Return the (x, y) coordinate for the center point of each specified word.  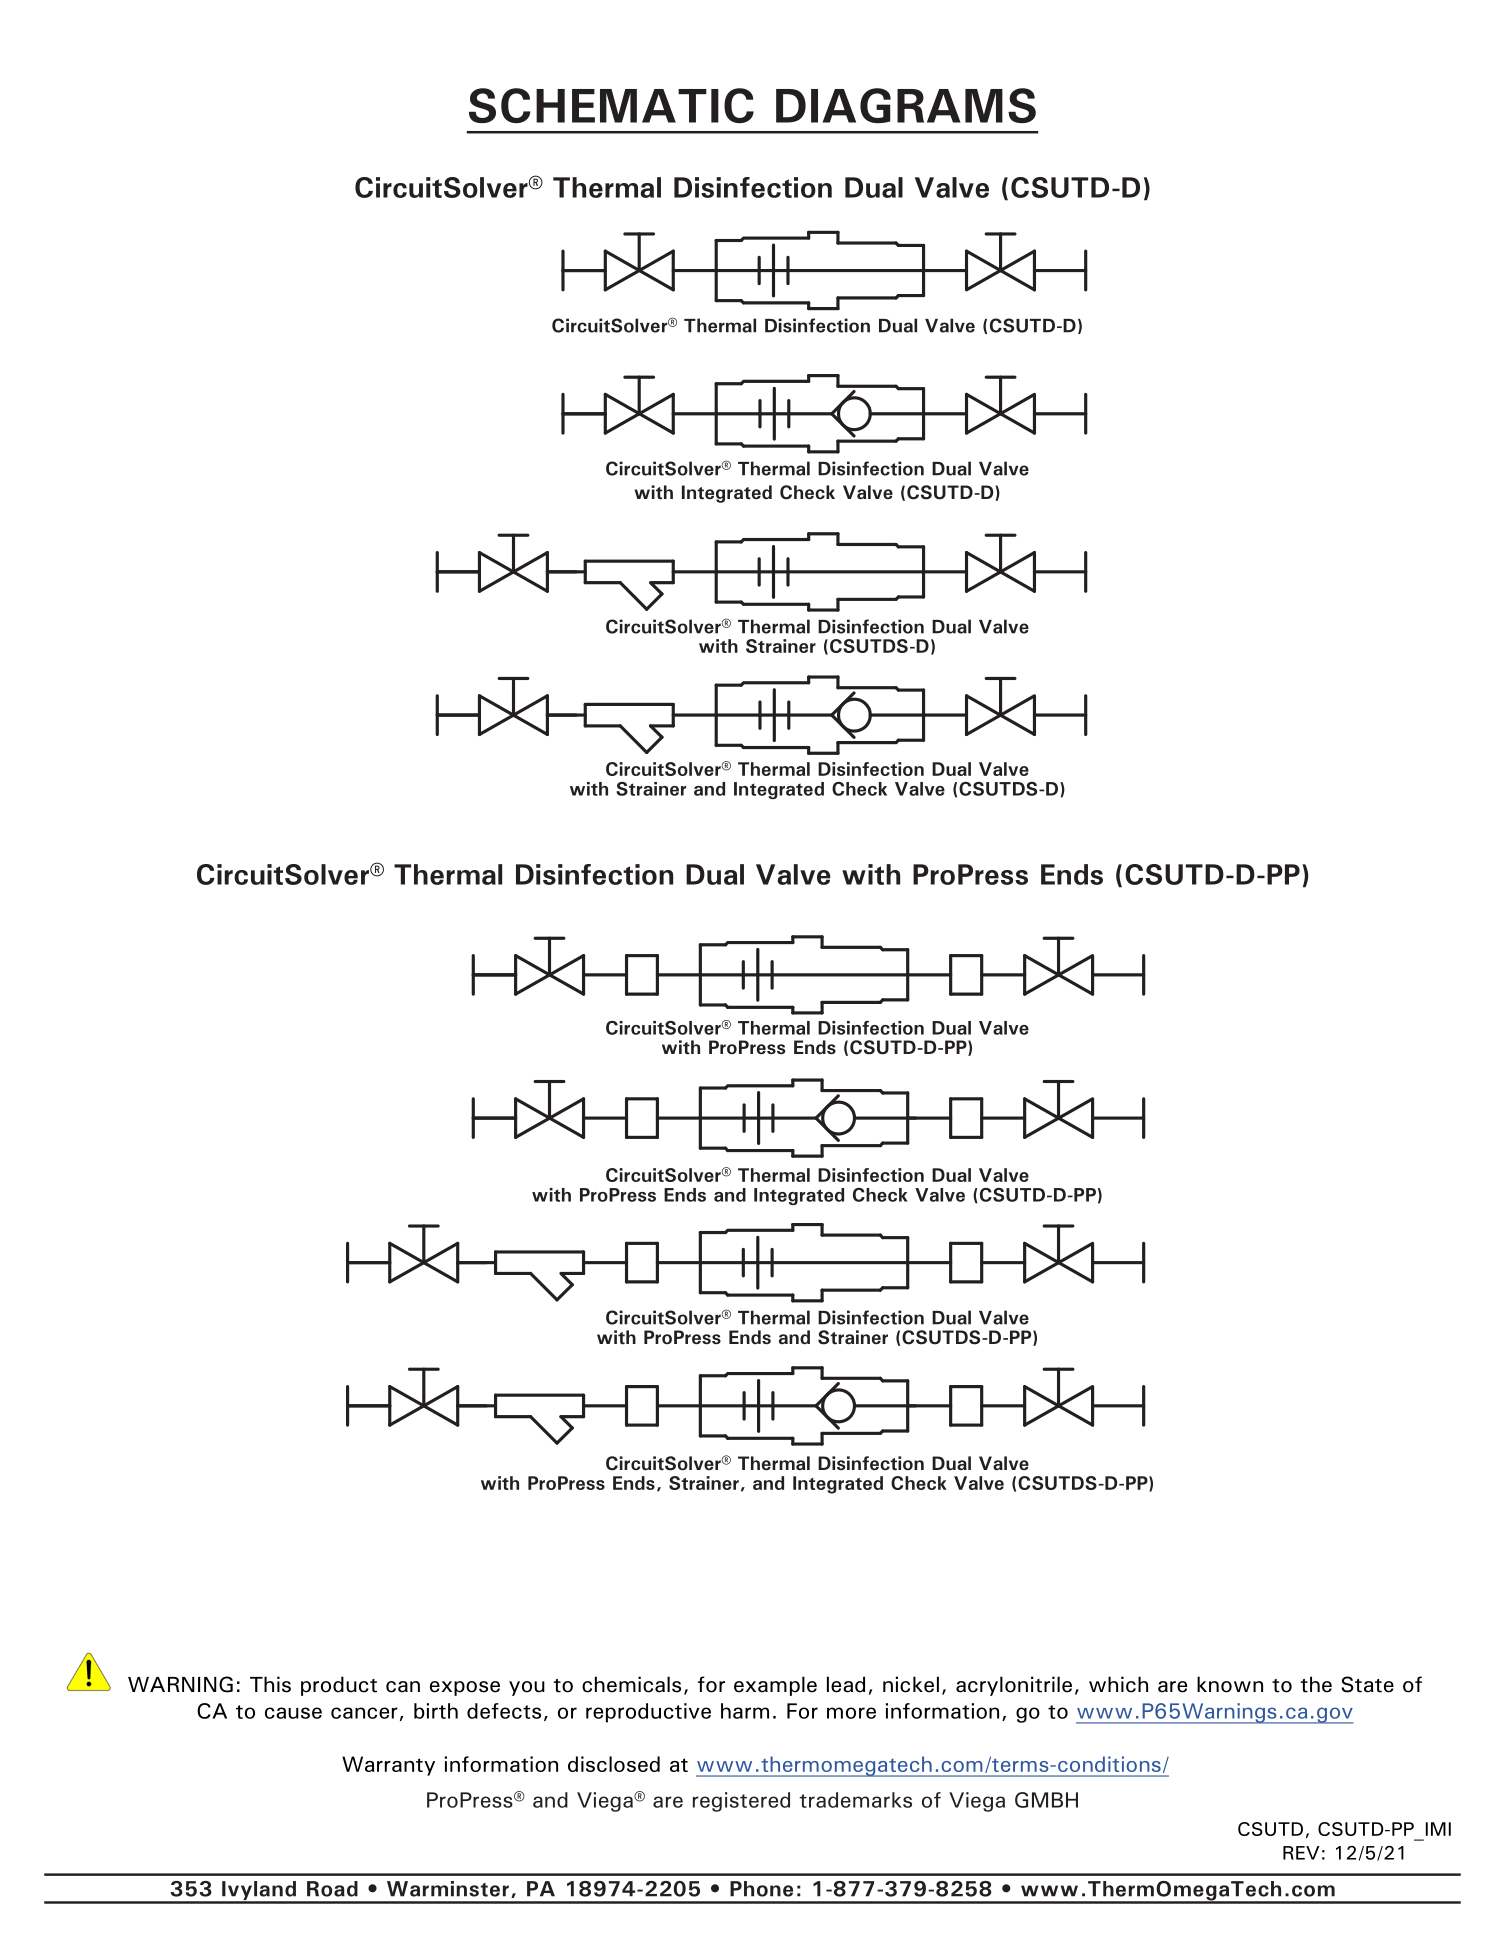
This (270, 1684)
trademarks (855, 1800)
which (1118, 1684)
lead (846, 1684)
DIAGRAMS (906, 105)
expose (465, 1688)
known (1230, 1684)
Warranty (388, 1766)
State (1367, 1684)
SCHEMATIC (611, 105)
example (775, 1686)
